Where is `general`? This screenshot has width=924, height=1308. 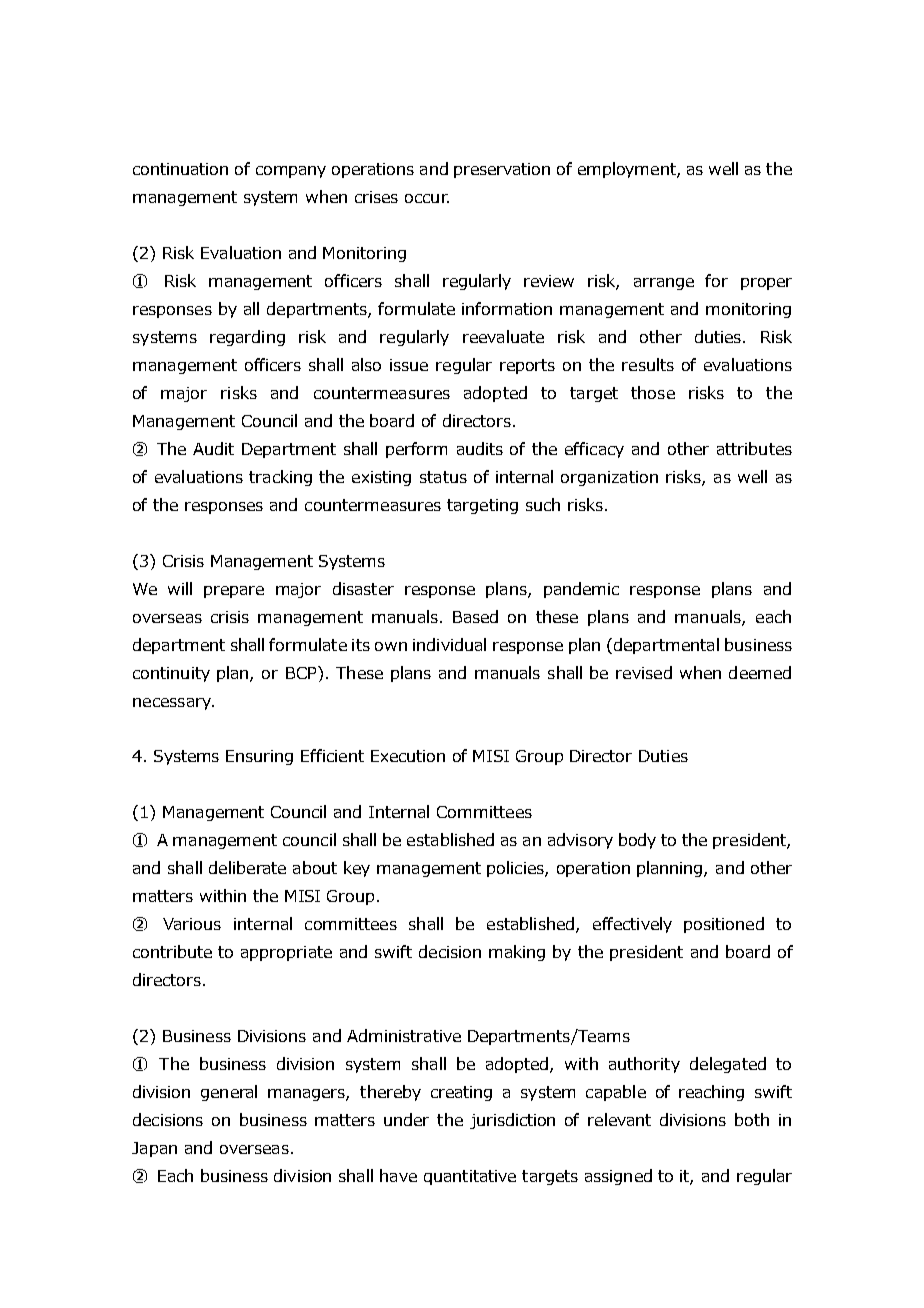 general is located at coordinates (229, 1093).
